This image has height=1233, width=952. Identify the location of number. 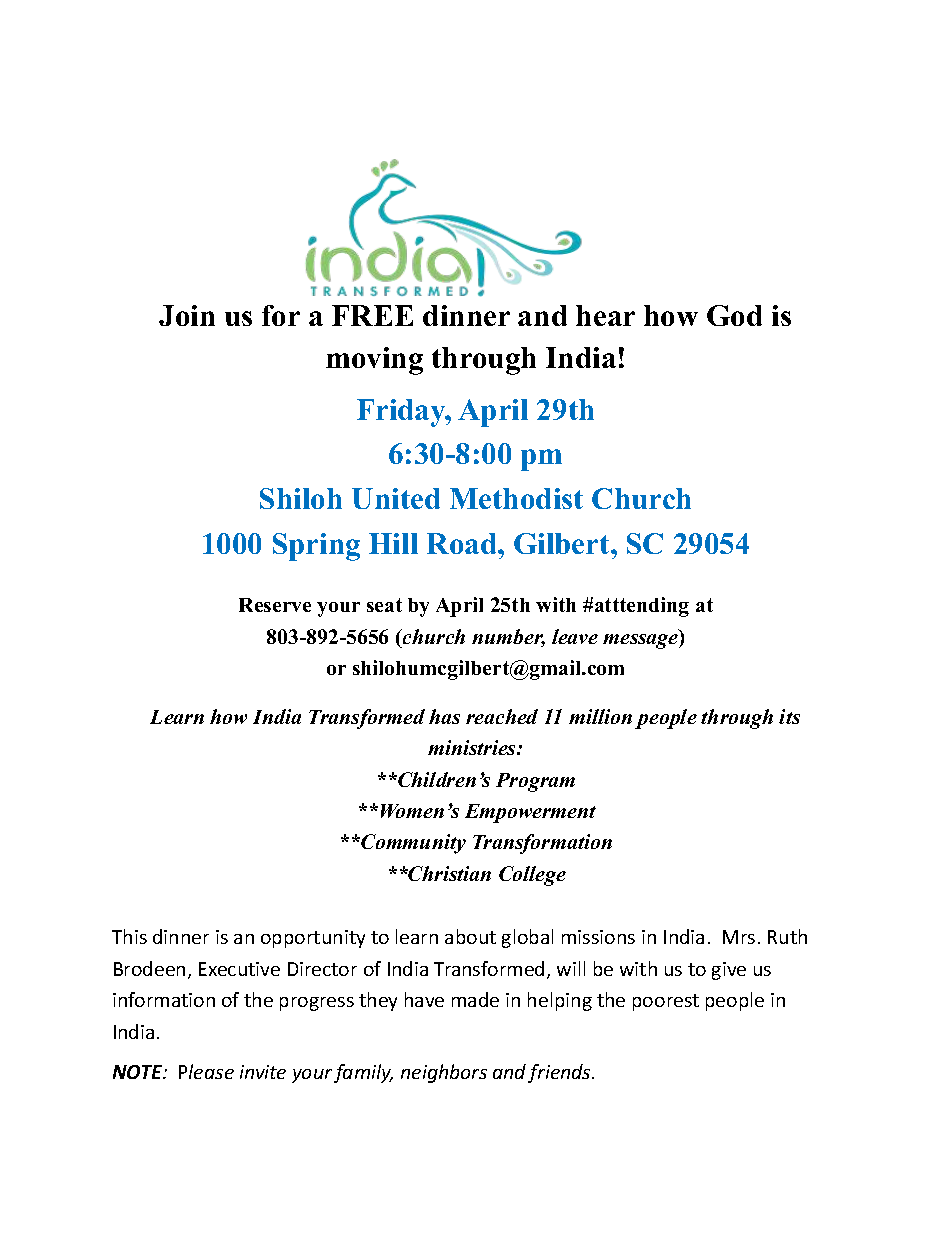
(508, 638).
